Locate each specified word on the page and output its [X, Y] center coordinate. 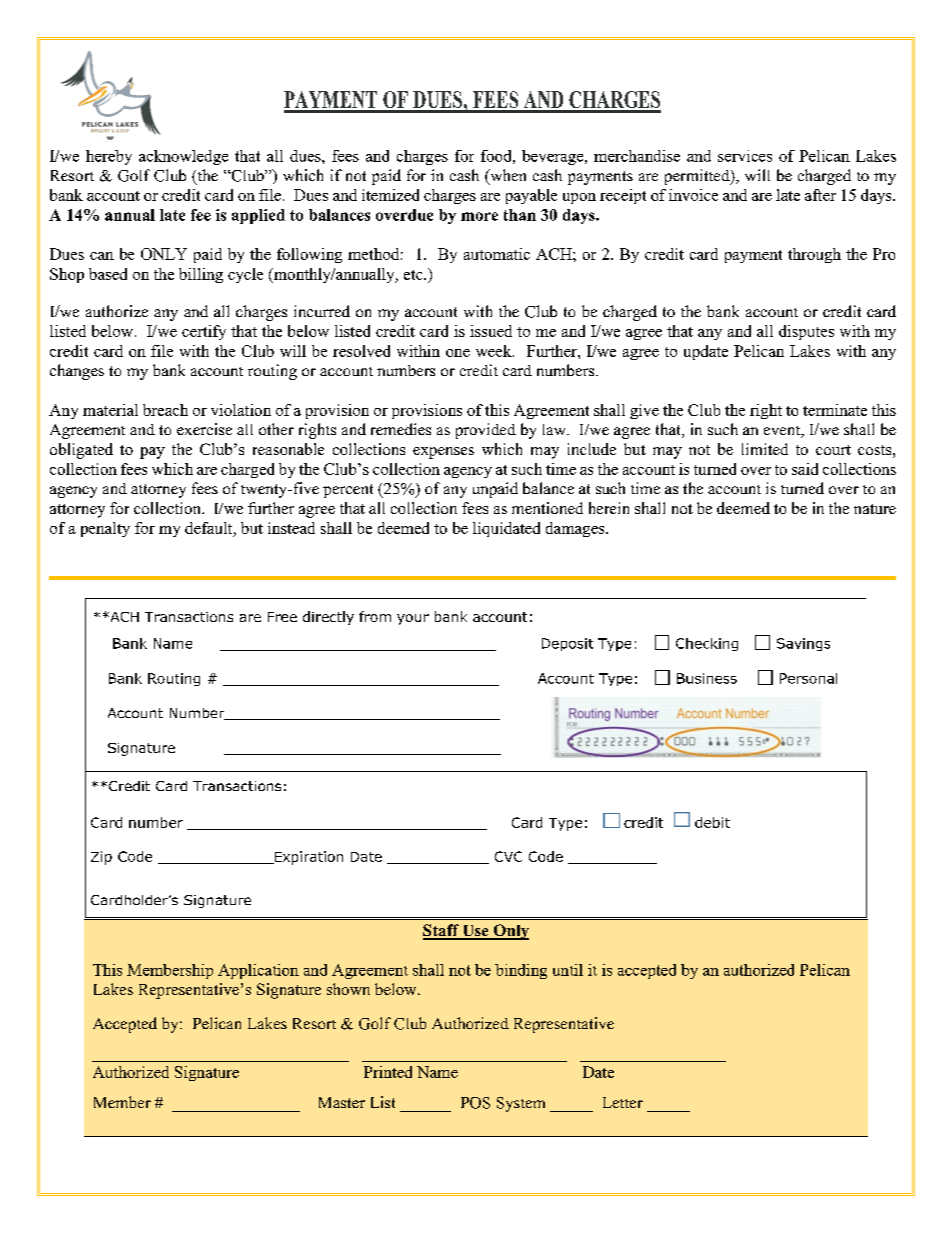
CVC [508, 856]
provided [486, 431]
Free [282, 617]
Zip [101, 858]
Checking [707, 644]
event [783, 432]
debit [712, 822]
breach [165, 410]
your [413, 619]
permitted [698, 177]
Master [342, 1102]
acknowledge [183, 157]
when [507, 176]
